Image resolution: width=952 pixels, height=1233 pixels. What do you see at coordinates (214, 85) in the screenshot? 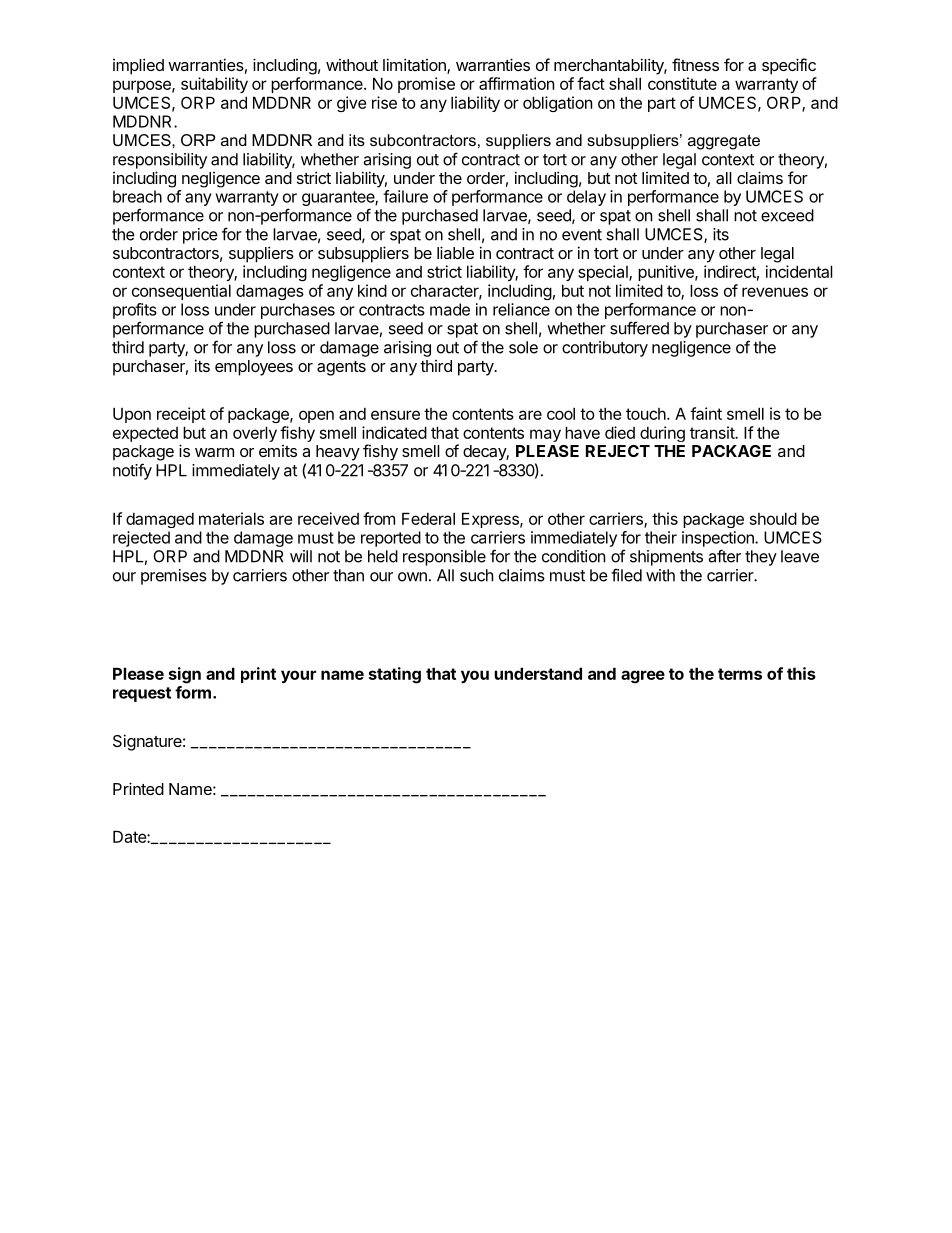
I see `suitability` at bounding box center [214, 85].
